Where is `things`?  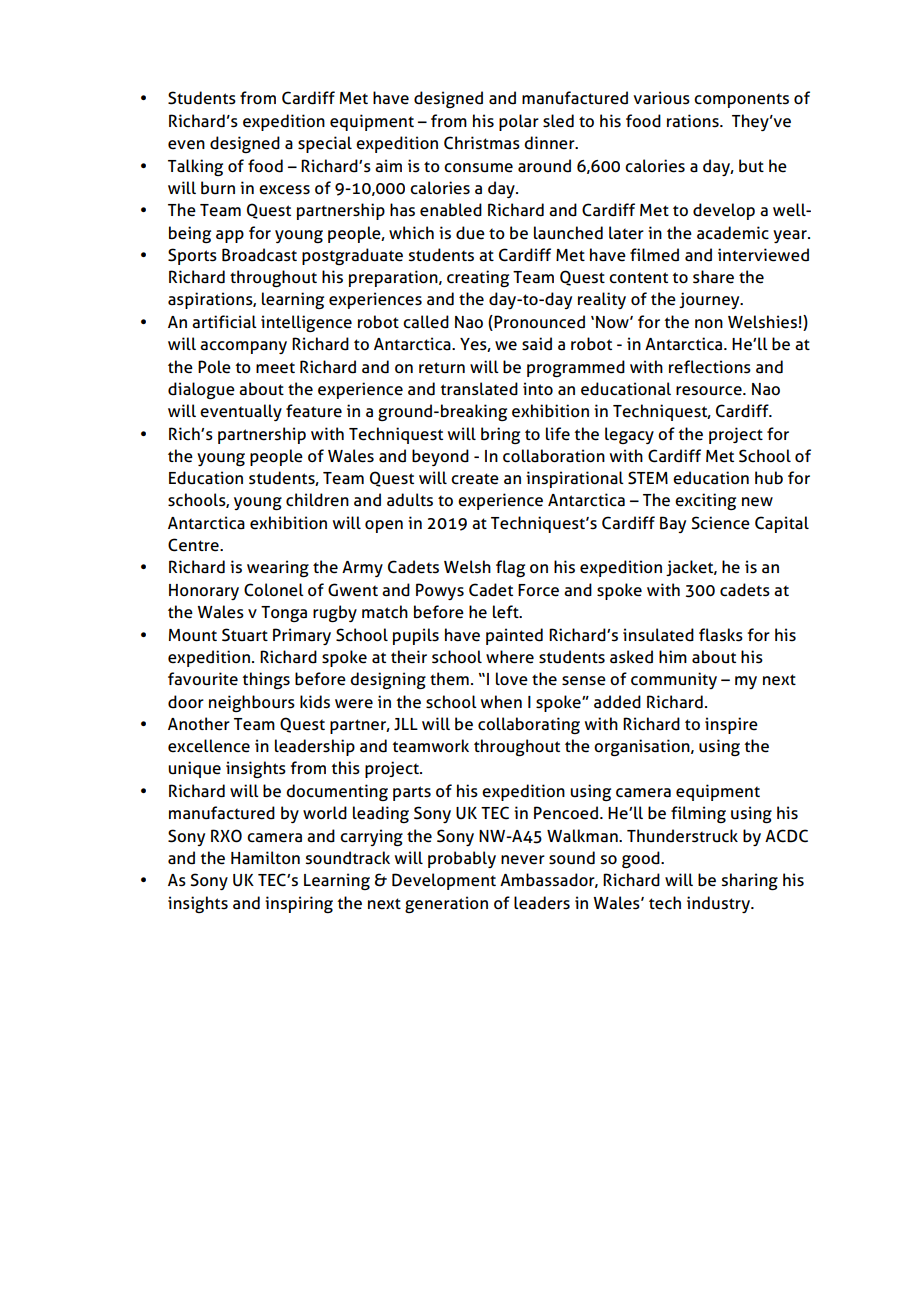 things is located at coordinates (266, 680).
